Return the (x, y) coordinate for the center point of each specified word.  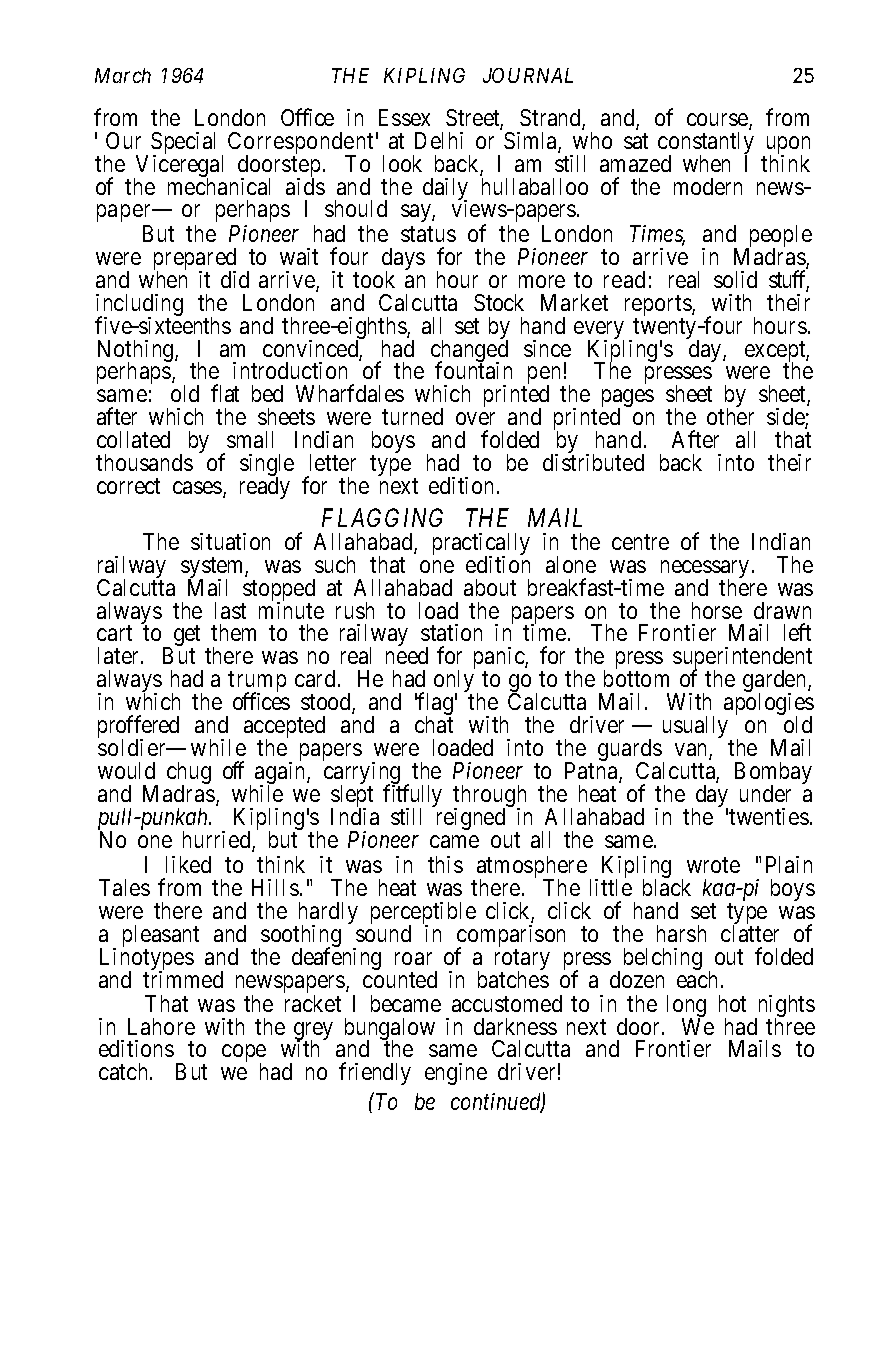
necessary (705, 570)
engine (456, 1074)
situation (230, 541)
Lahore (161, 1026)
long (686, 1007)
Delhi (439, 140)
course (718, 121)
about (490, 587)
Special (183, 144)
